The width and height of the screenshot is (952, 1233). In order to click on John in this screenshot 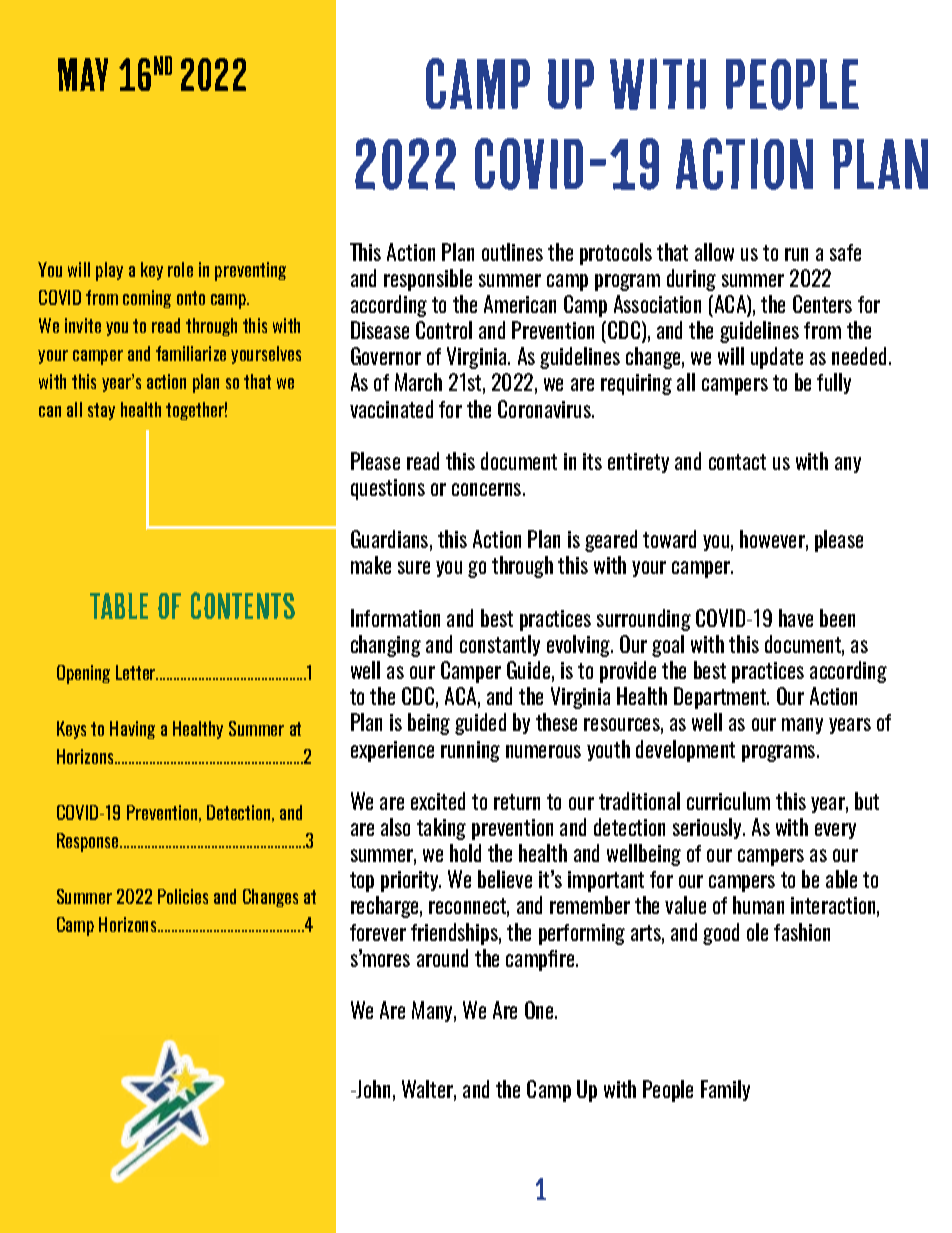, I will do `click(372, 1089)`.
